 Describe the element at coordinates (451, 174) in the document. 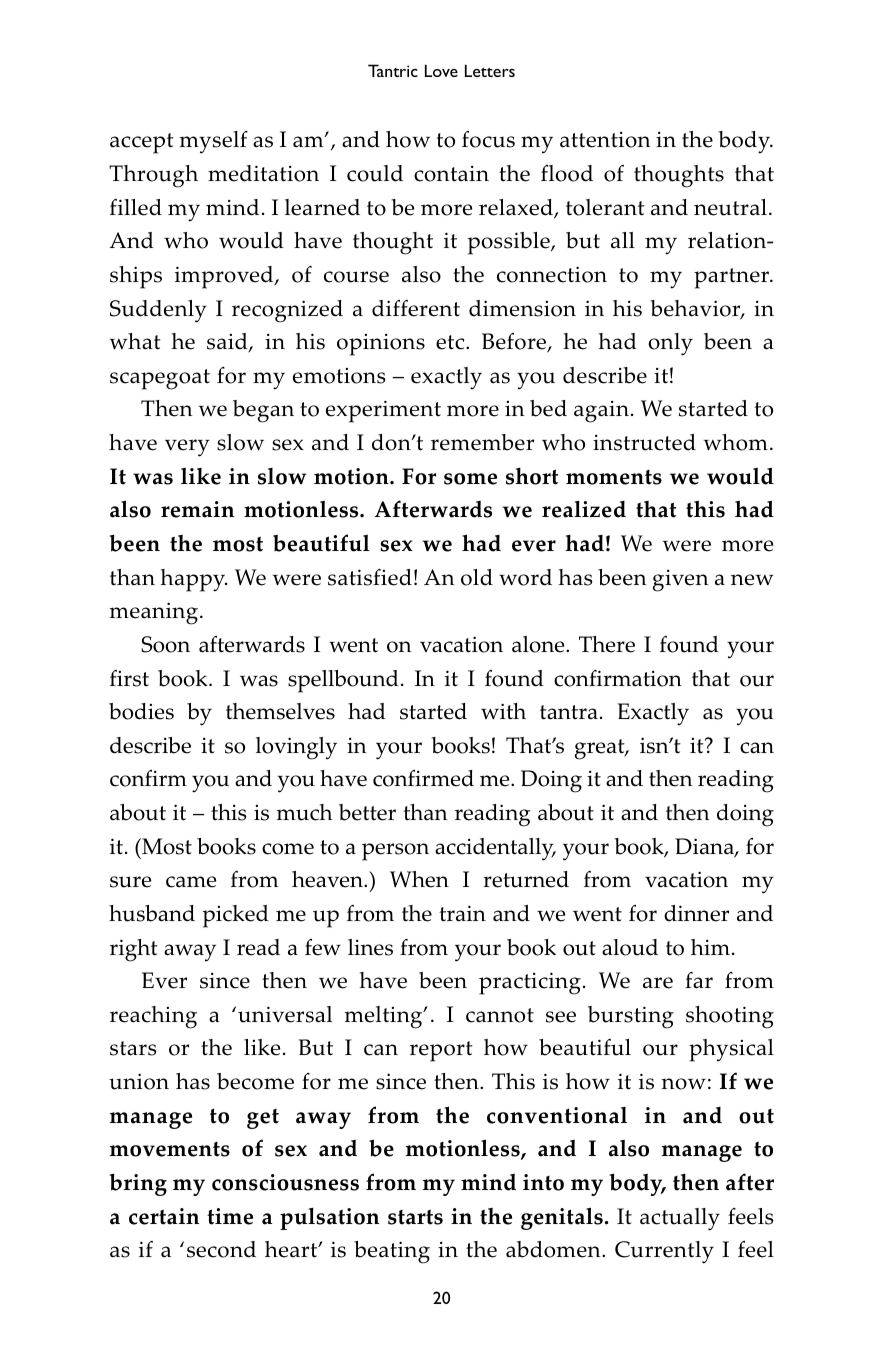

I see `contain` at that location.
